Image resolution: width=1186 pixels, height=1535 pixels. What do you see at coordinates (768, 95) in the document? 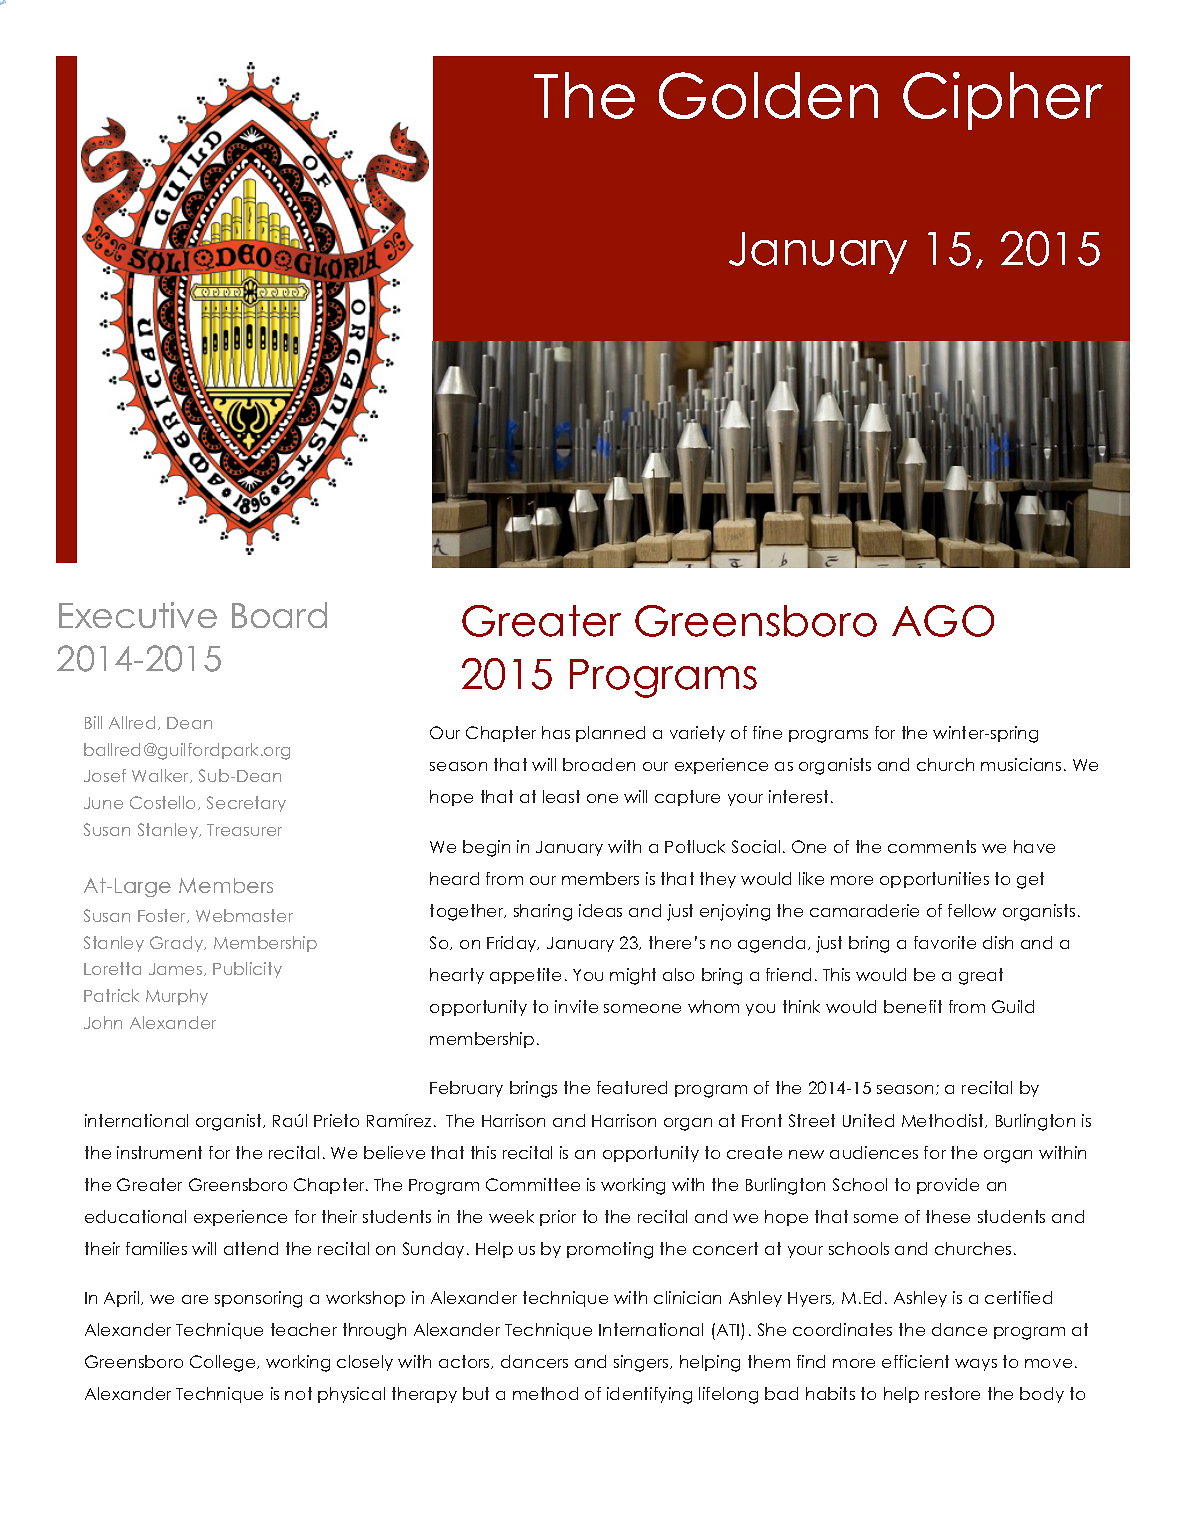
I see `Golden` at bounding box center [768, 95].
